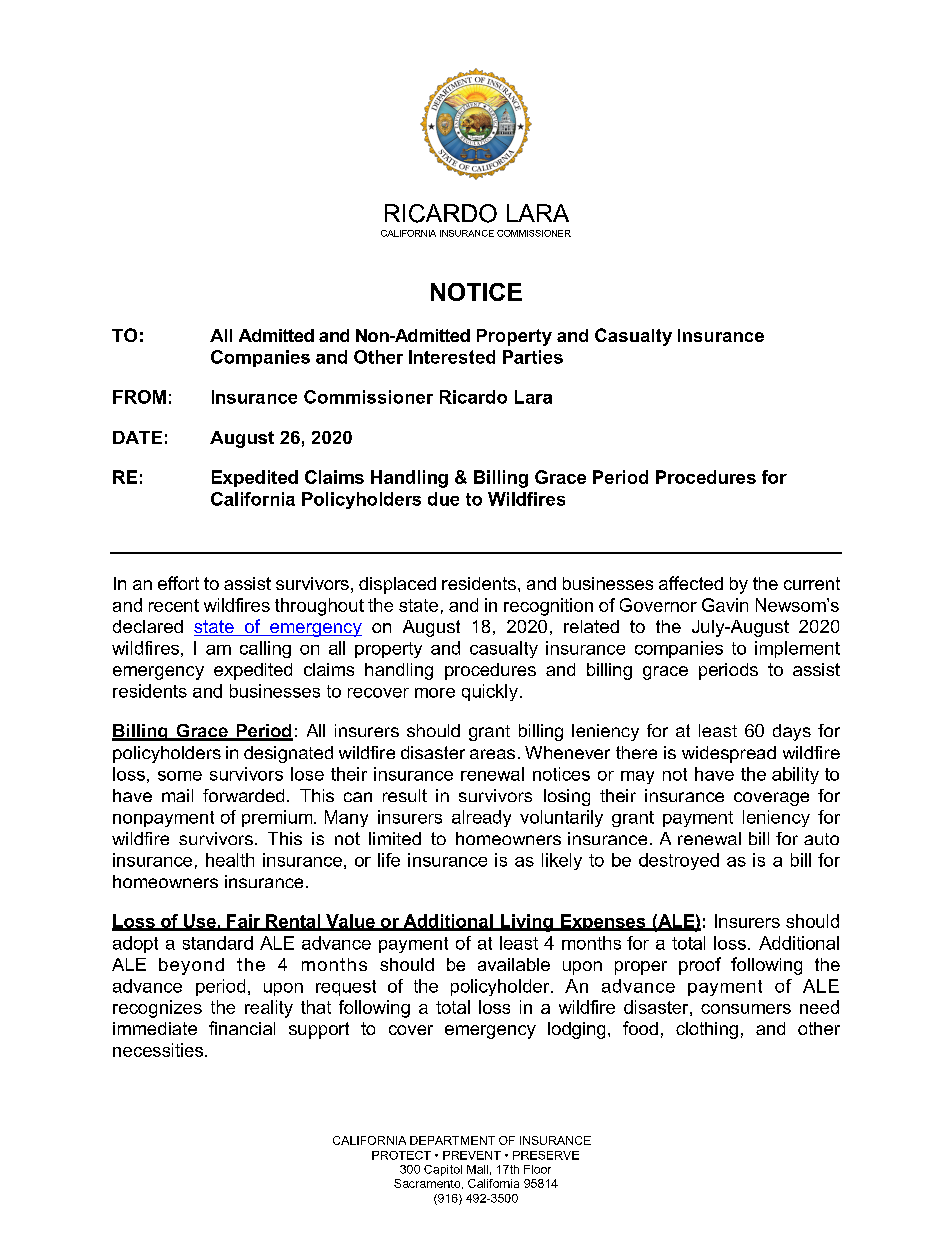 This screenshot has width=952, height=1233. What do you see at coordinates (691, 583) in the screenshot?
I see `affected` at bounding box center [691, 583].
